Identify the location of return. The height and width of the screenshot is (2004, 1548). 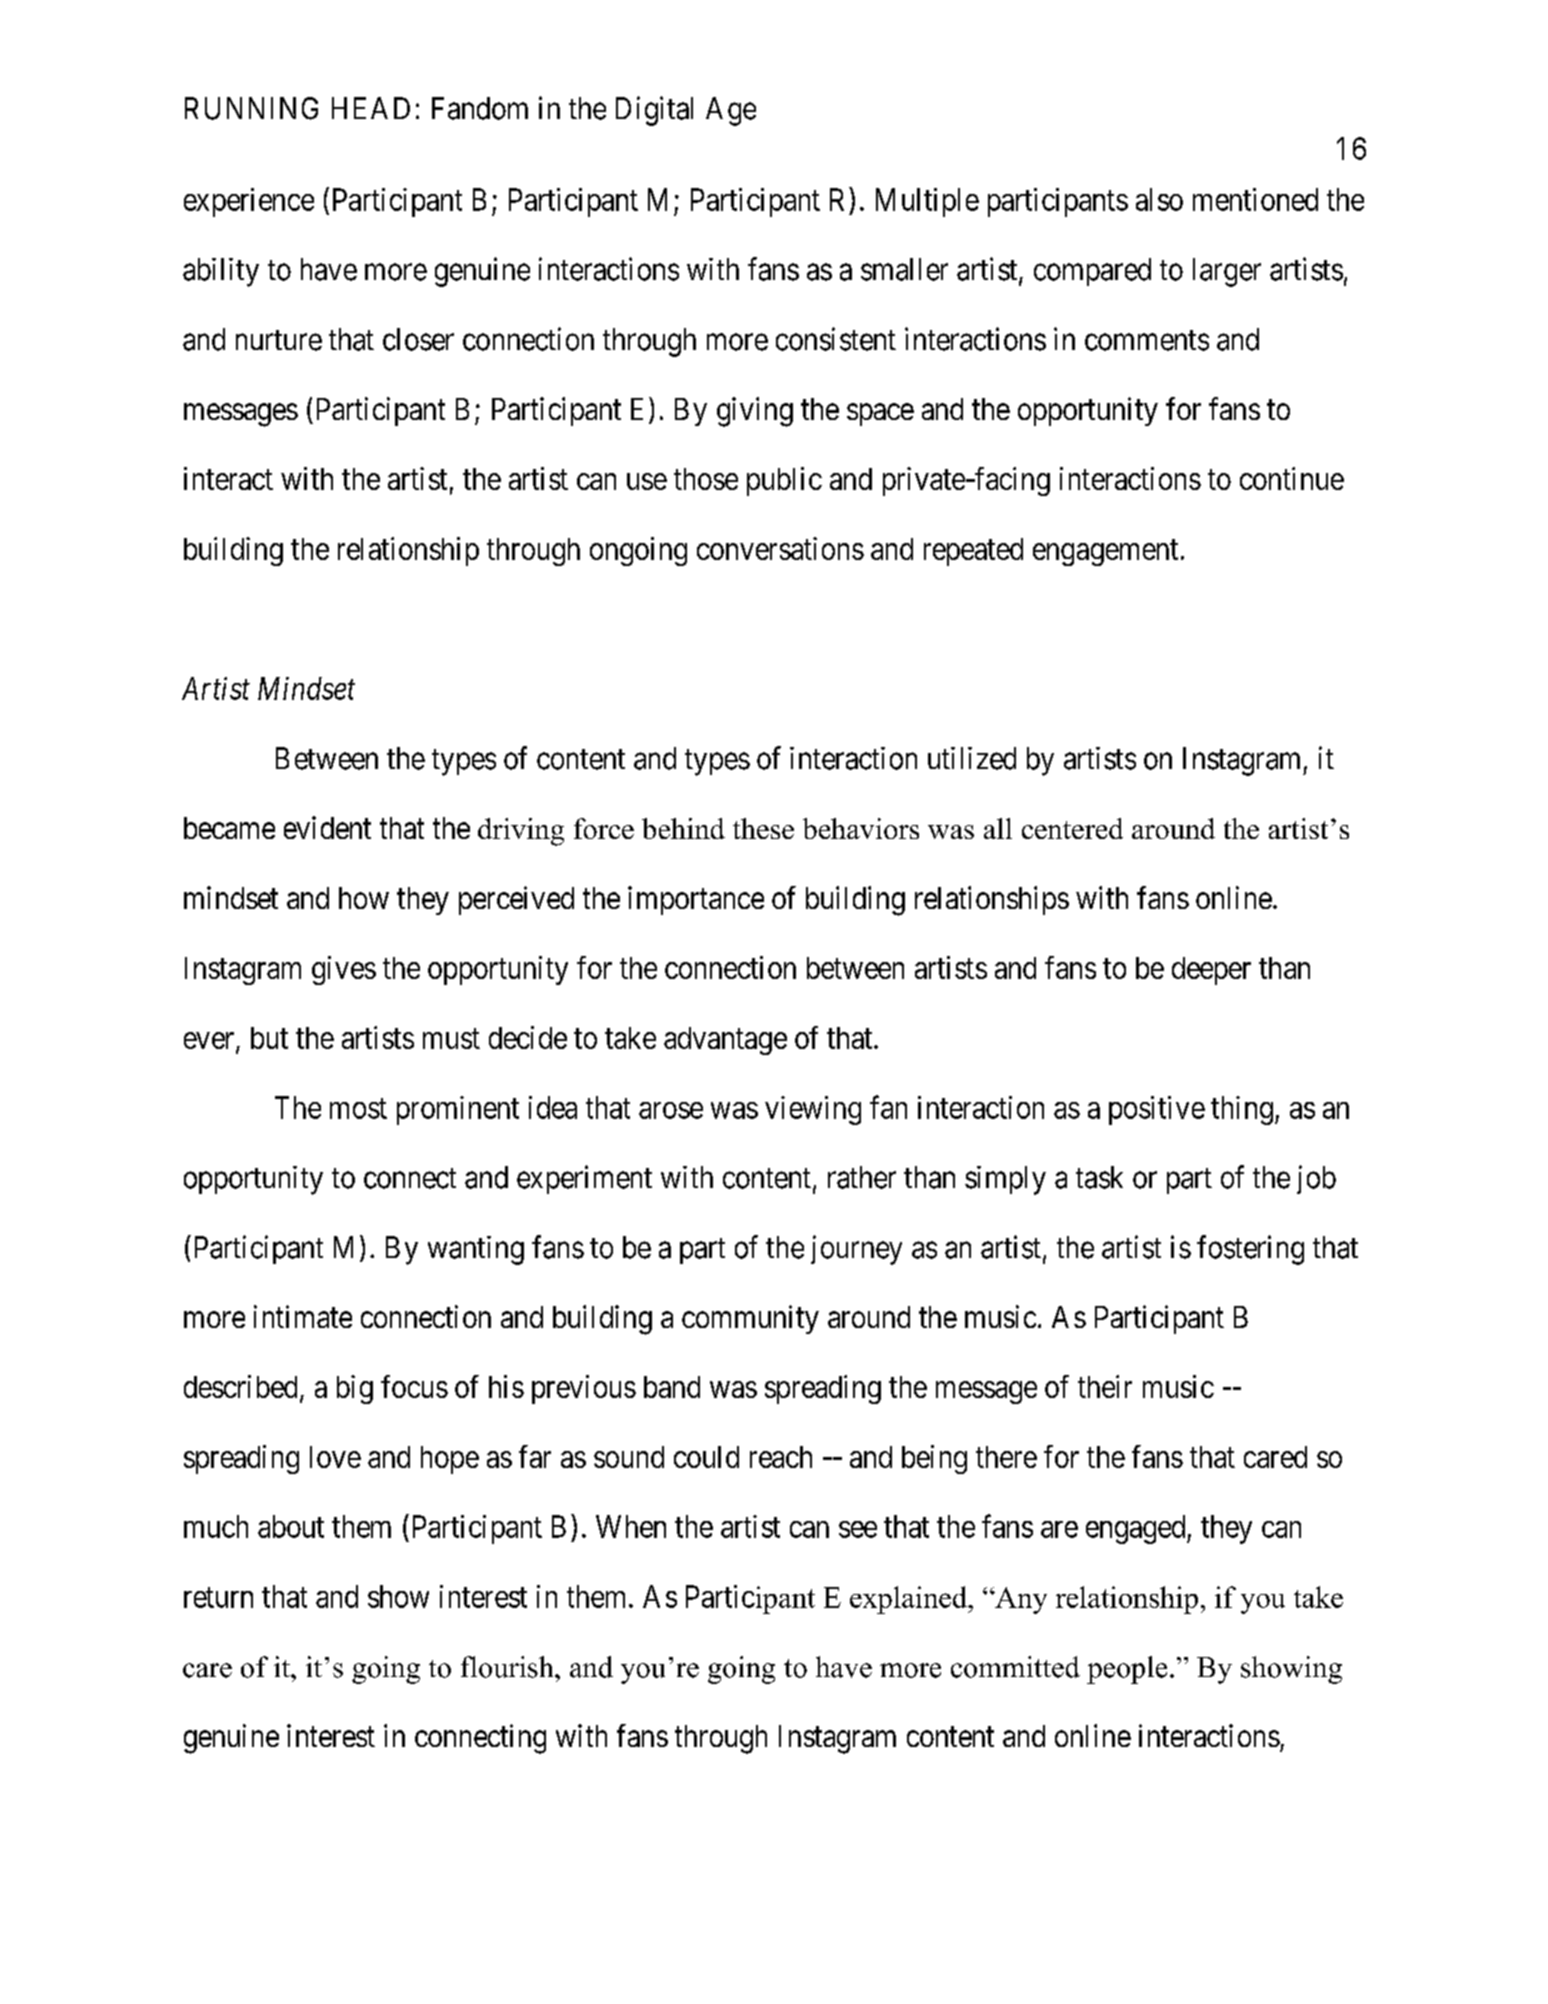
(218, 1597).
